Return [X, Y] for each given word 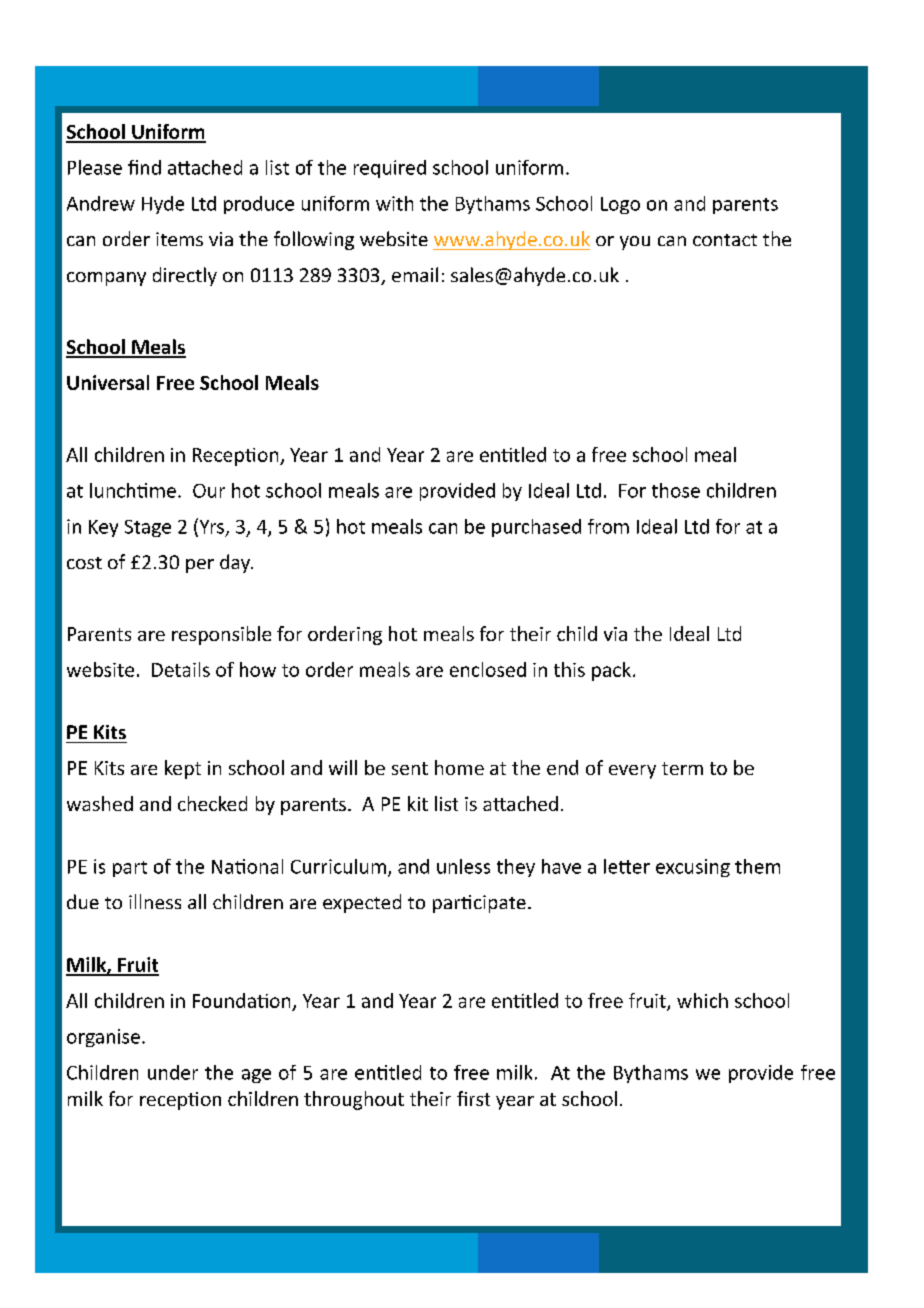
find [144, 167]
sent [410, 768]
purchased [536, 528]
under [173, 1072]
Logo [620, 205]
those [676, 490]
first [473, 1098]
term [682, 768]
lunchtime [133, 490]
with [394, 203]
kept [183, 769]
